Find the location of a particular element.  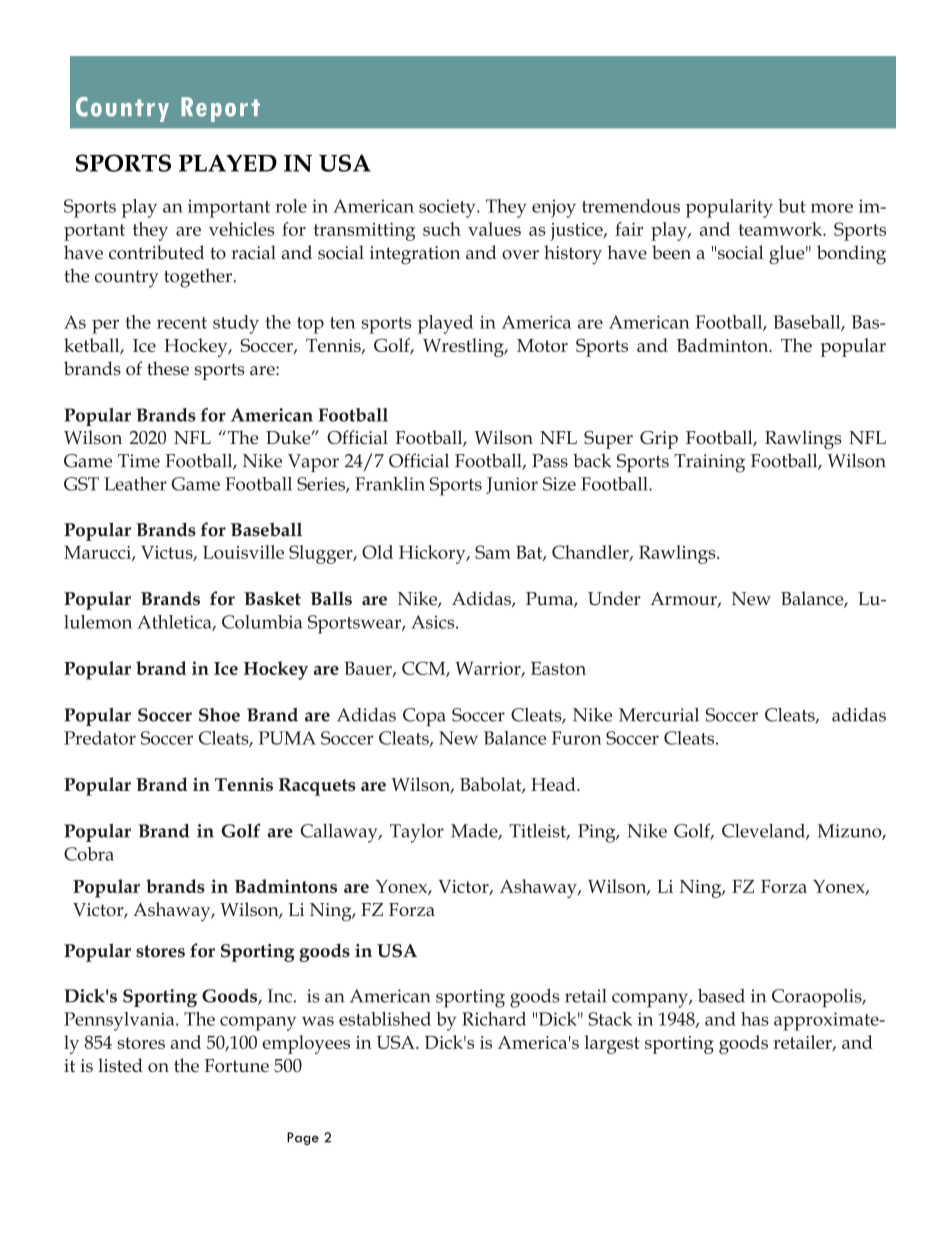

Richard is located at coordinates (494, 1019).
